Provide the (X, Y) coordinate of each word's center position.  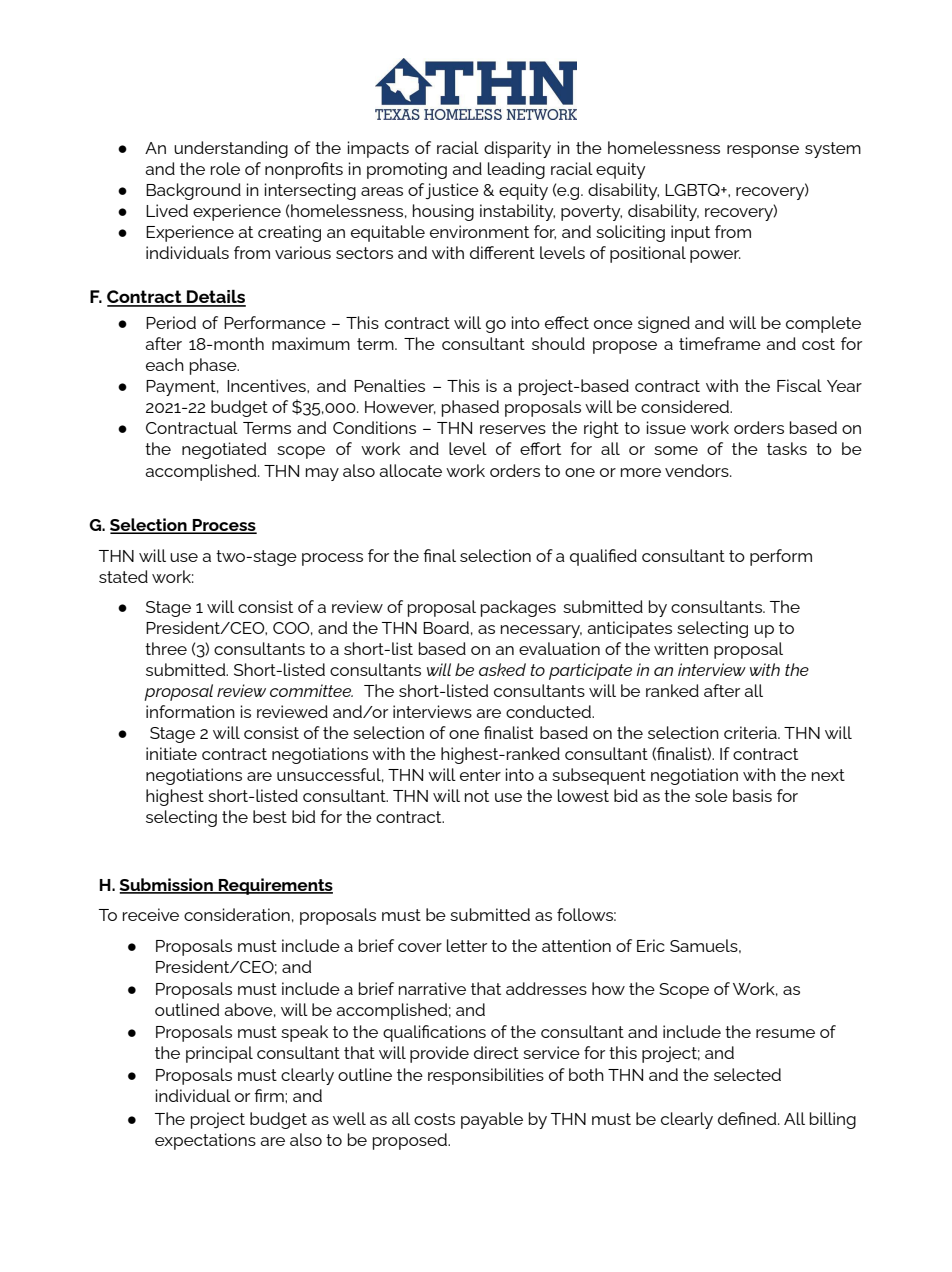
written (681, 648)
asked (502, 669)
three (166, 648)
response (763, 151)
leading (516, 170)
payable (492, 1120)
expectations (205, 1141)
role (225, 168)
